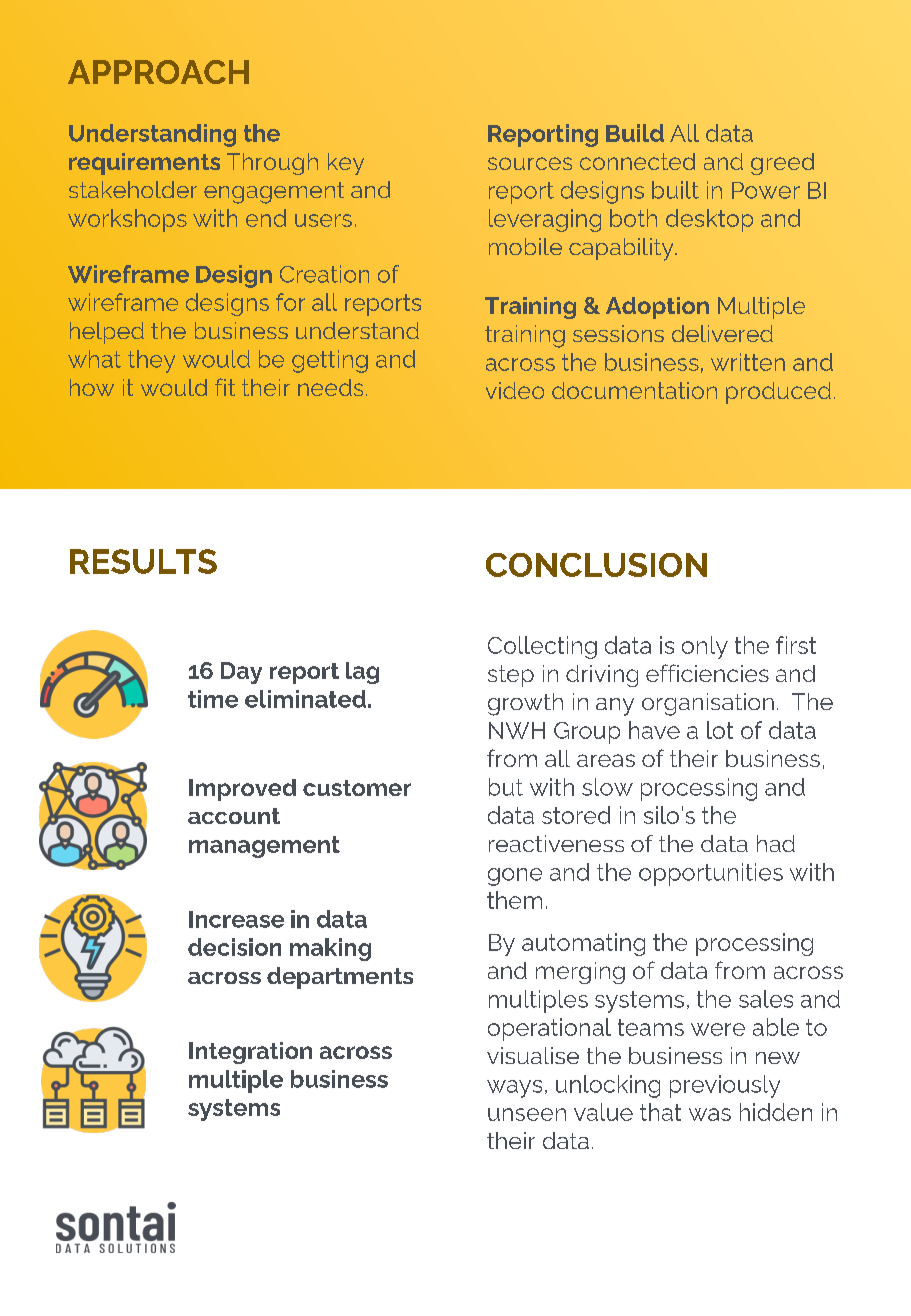 This document has width=911, height=1316. Describe the element at coordinates (778, 393) in the document. I see `produced` at that location.
